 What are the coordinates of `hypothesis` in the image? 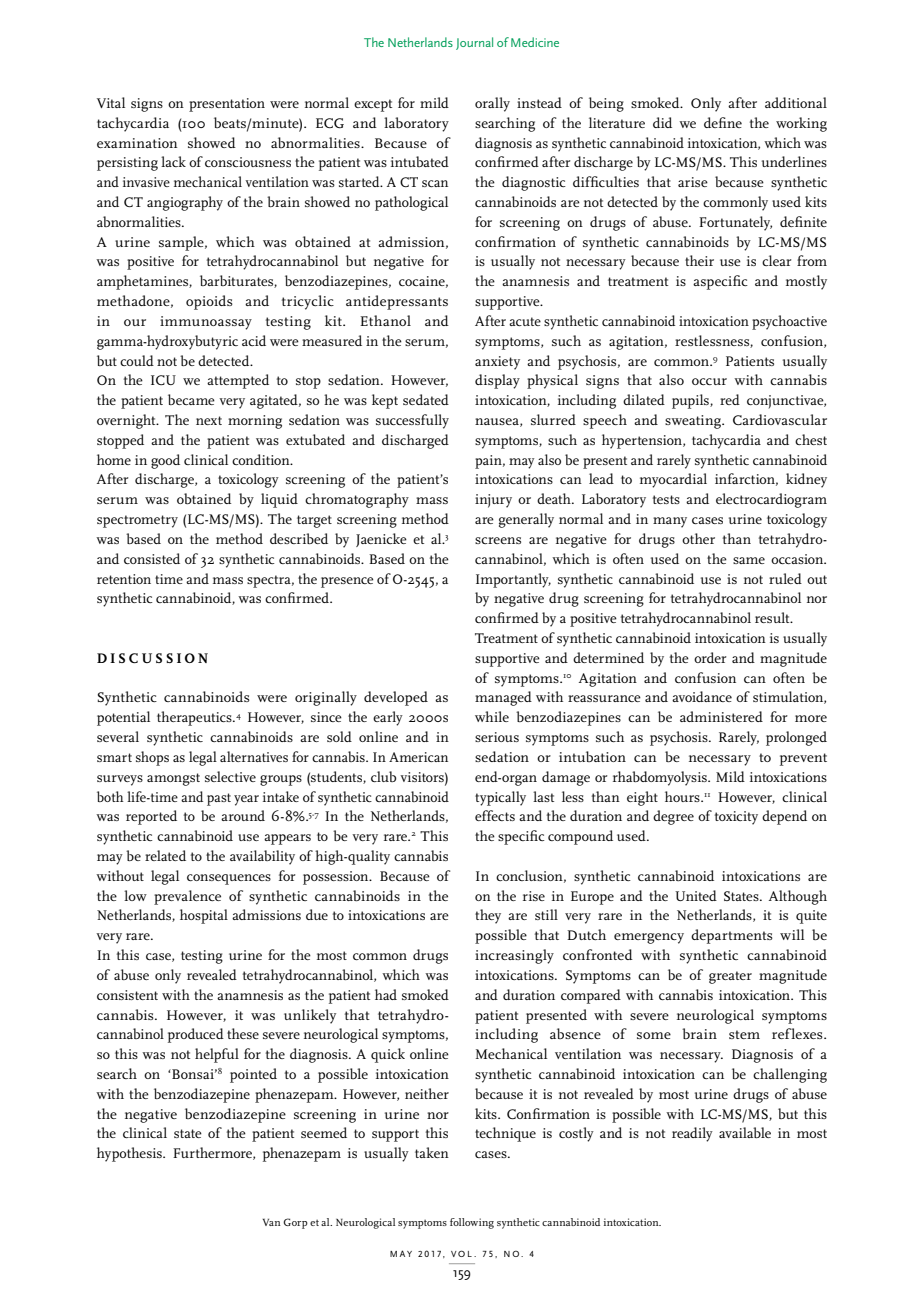 It's located at (130, 1154).
